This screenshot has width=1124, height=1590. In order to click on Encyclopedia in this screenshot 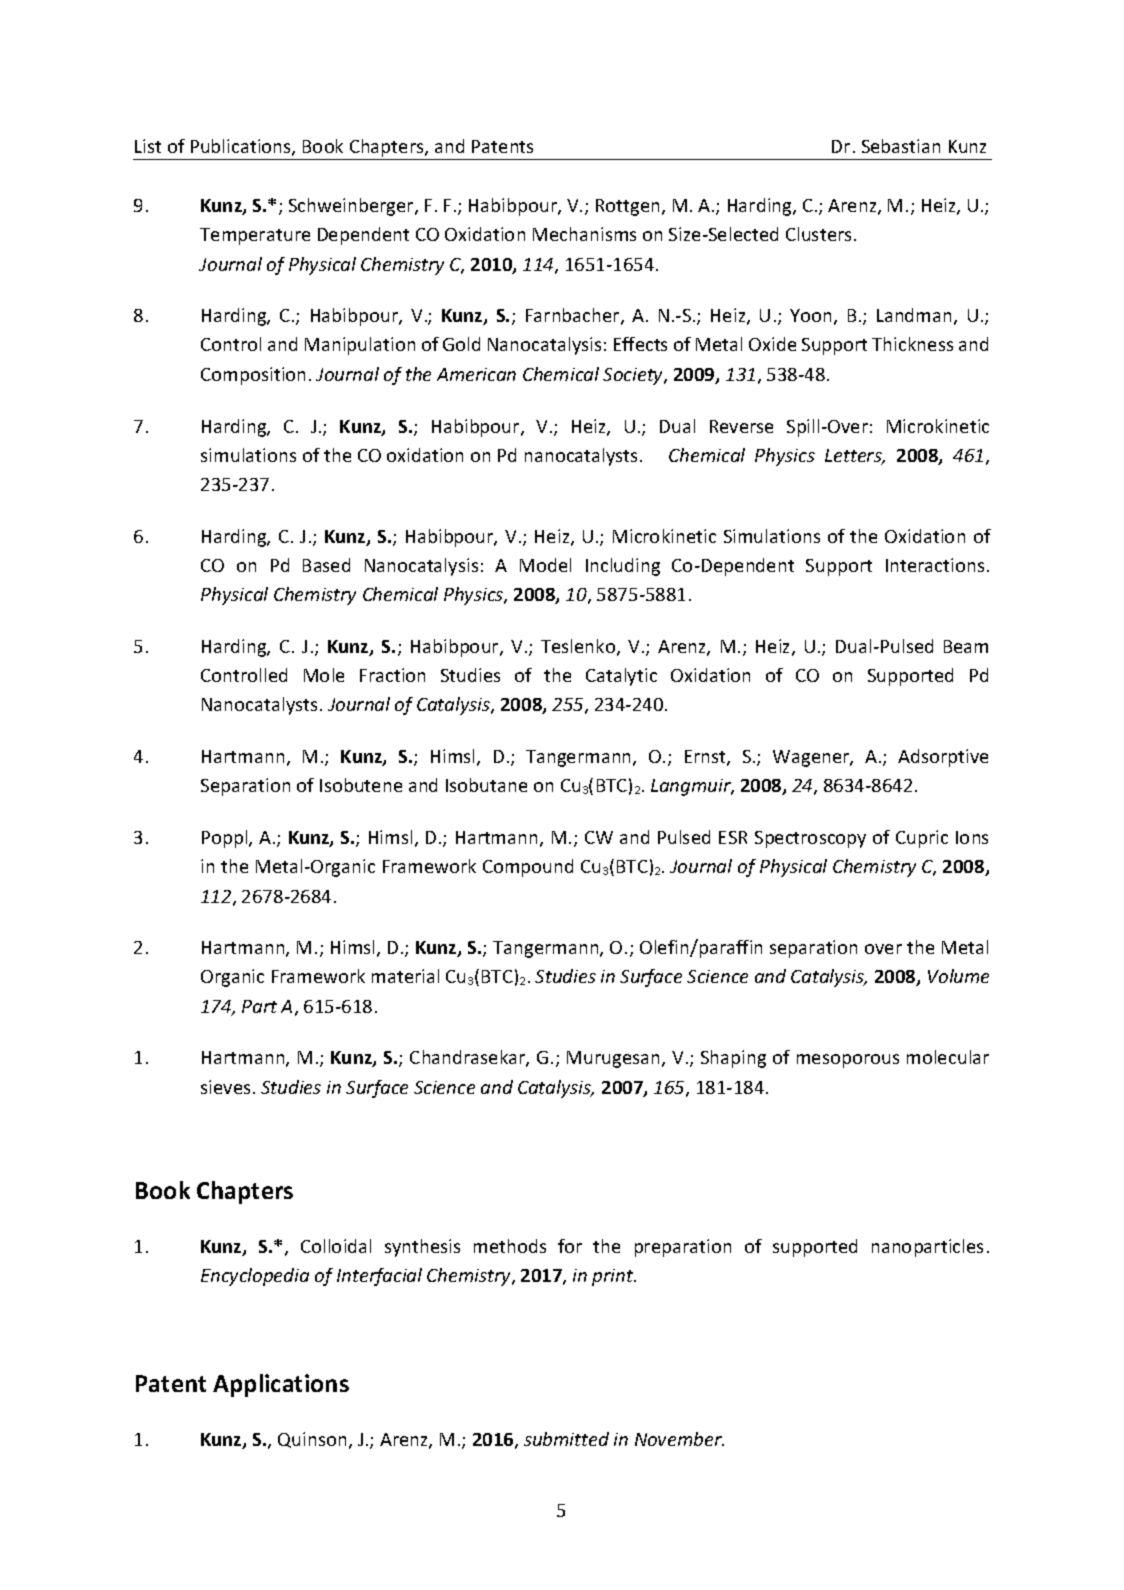, I will do `click(255, 1277)`.
